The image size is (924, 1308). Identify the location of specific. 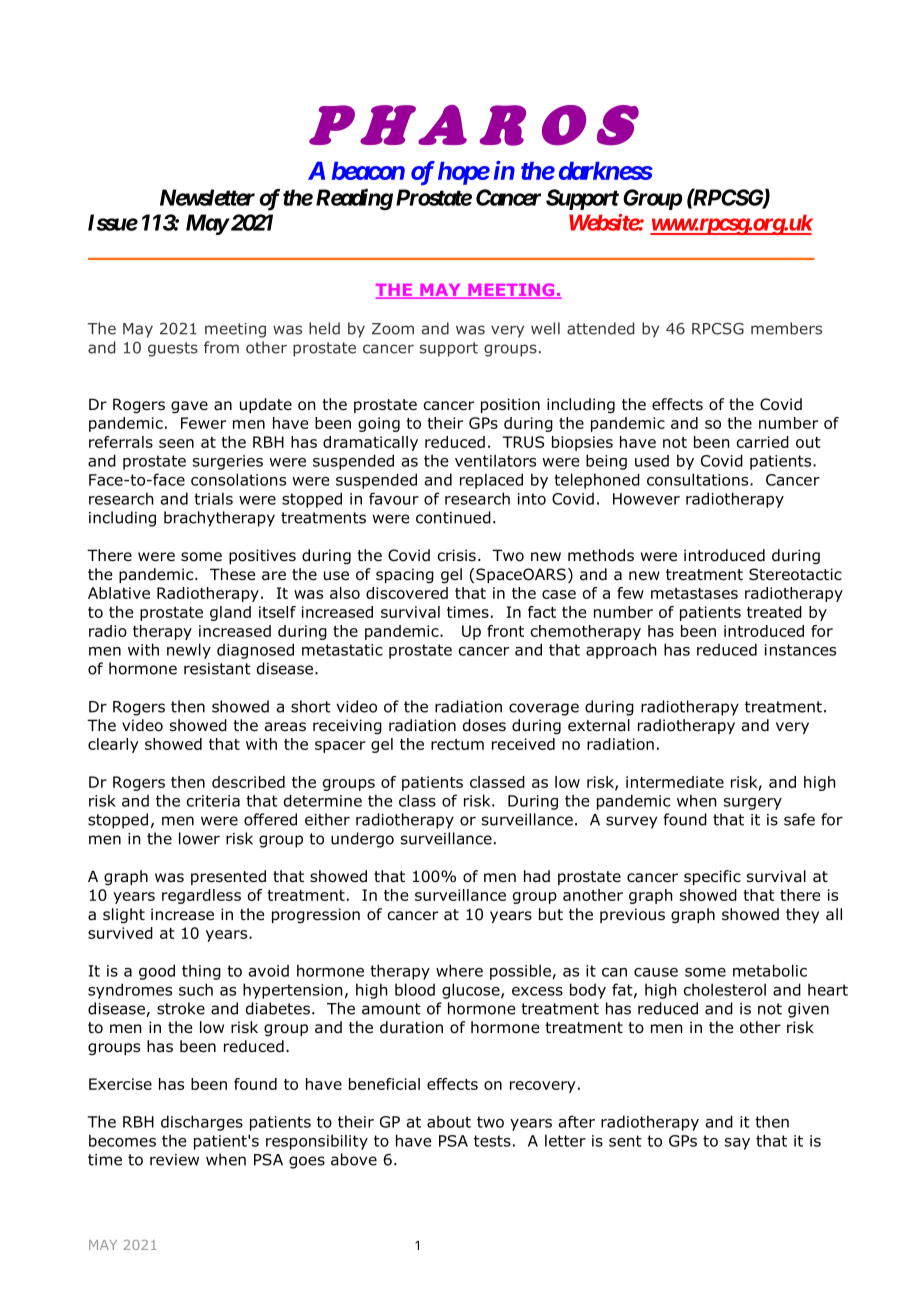
(712, 877).
